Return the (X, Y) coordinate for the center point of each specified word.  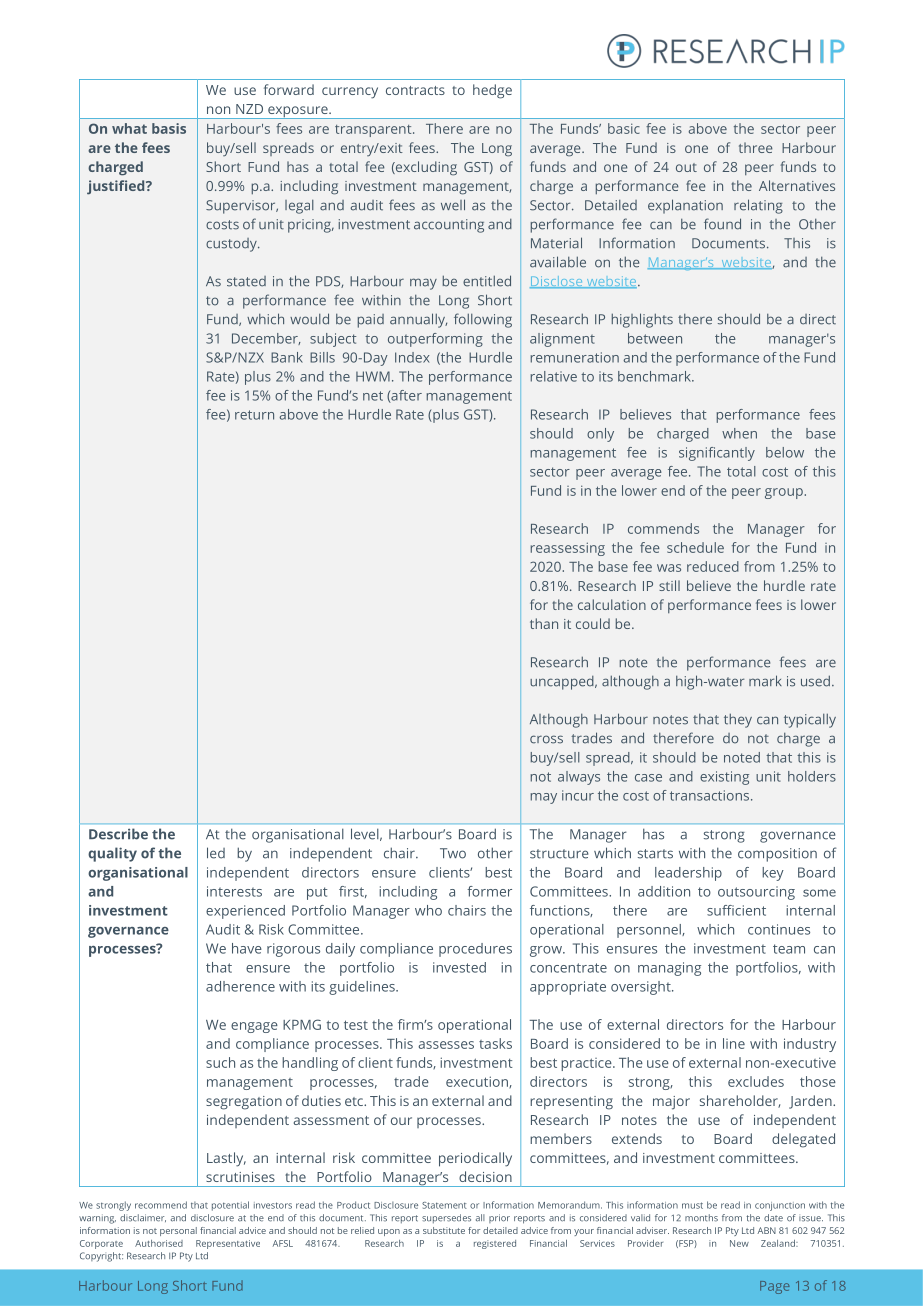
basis (169, 128)
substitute (444, 1230)
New (739, 1243)
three (756, 147)
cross (546, 739)
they (738, 720)
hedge (492, 91)
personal (178, 1231)
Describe (118, 834)
